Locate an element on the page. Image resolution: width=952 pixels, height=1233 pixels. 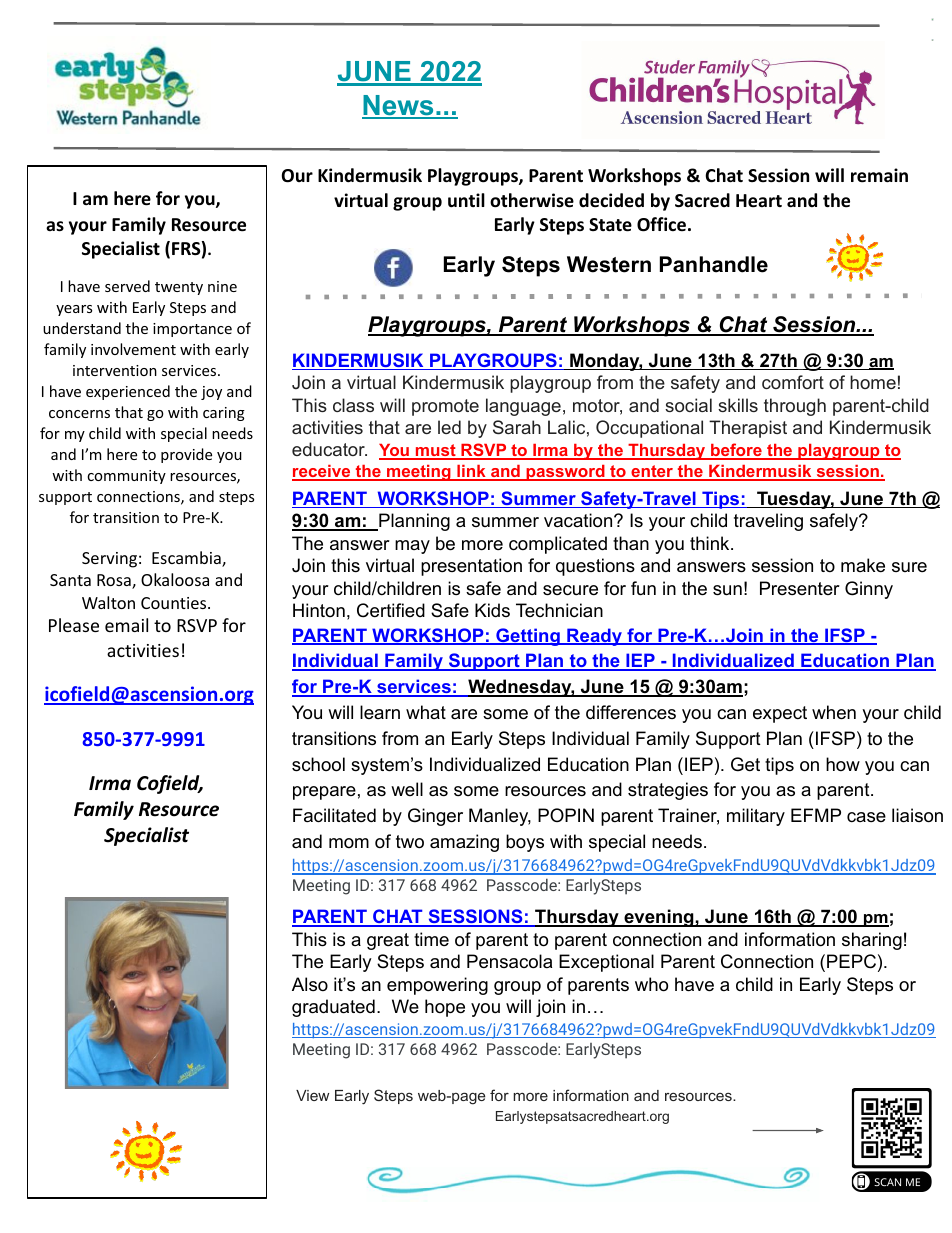
comfort is located at coordinates (793, 382).
